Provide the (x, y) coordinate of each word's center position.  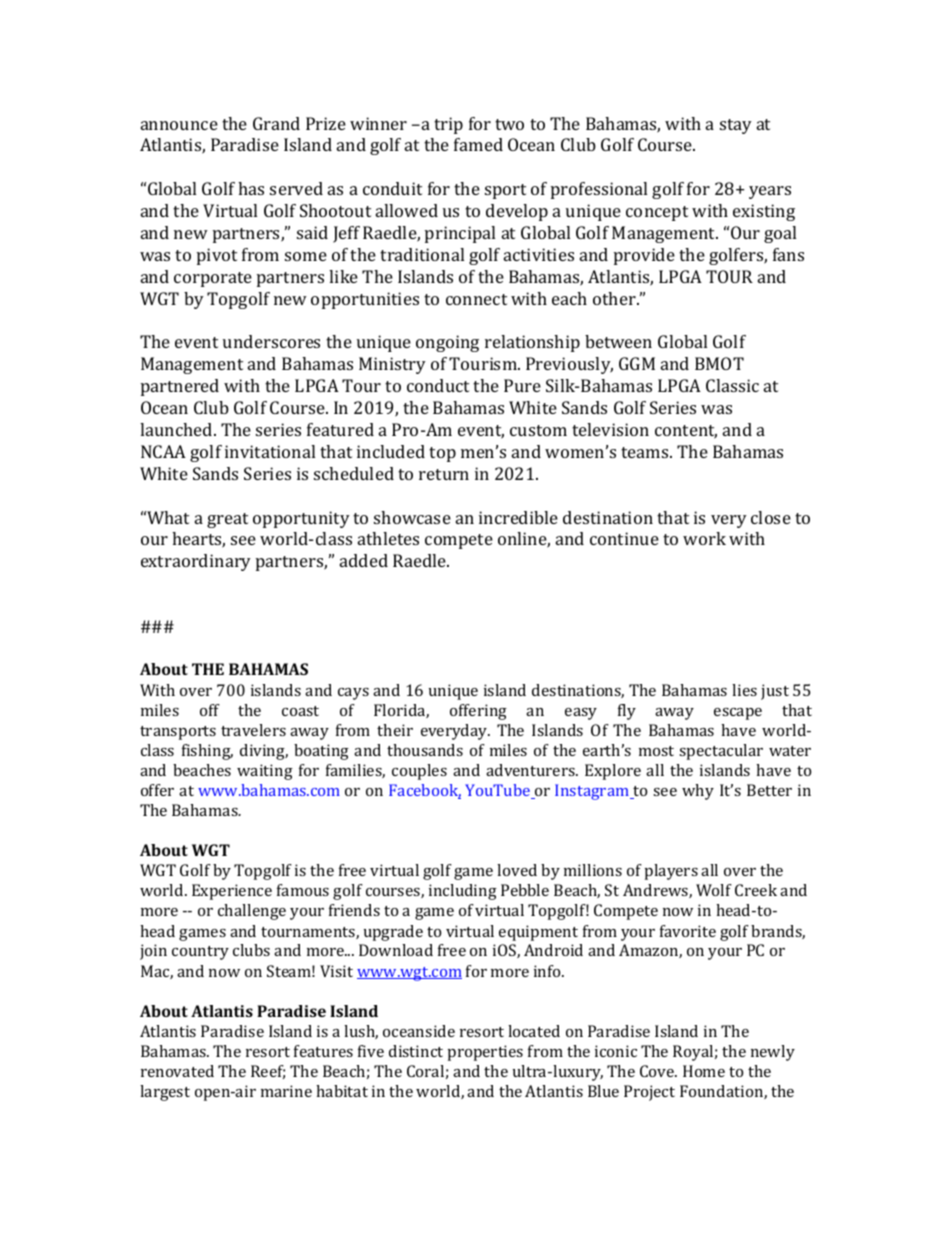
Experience (232, 892)
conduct (438, 385)
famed (478, 144)
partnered (180, 387)
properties (485, 1053)
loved (517, 870)
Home (704, 1071)
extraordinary (196, 562)
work (704, 538)
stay (736, 126)
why (698, 792)
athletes (388, 538)
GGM (637, 363)
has (251, 188)
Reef (268, 1072)
